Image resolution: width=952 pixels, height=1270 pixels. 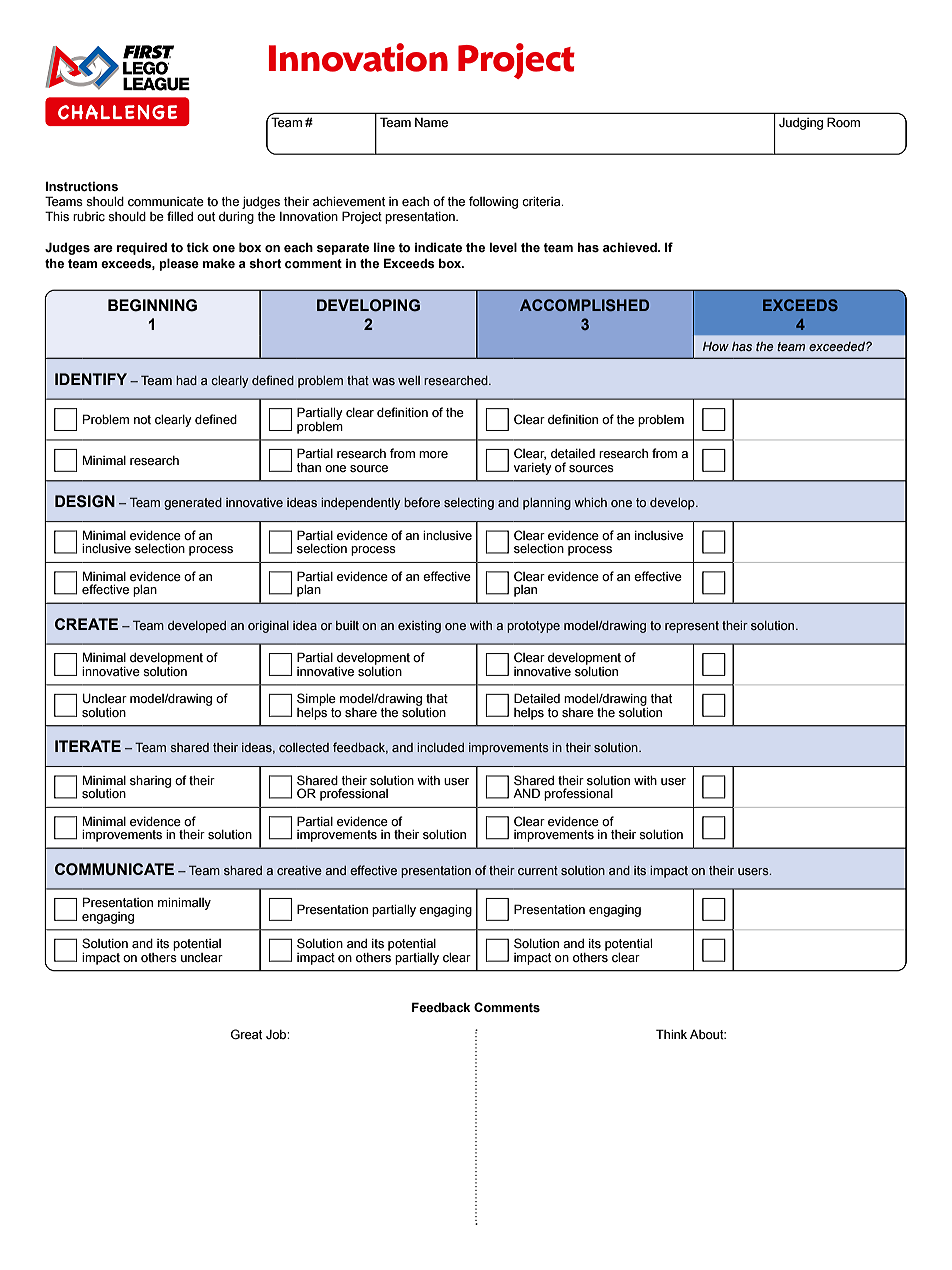 I want to click on Name, so click(x=431, y=122).
